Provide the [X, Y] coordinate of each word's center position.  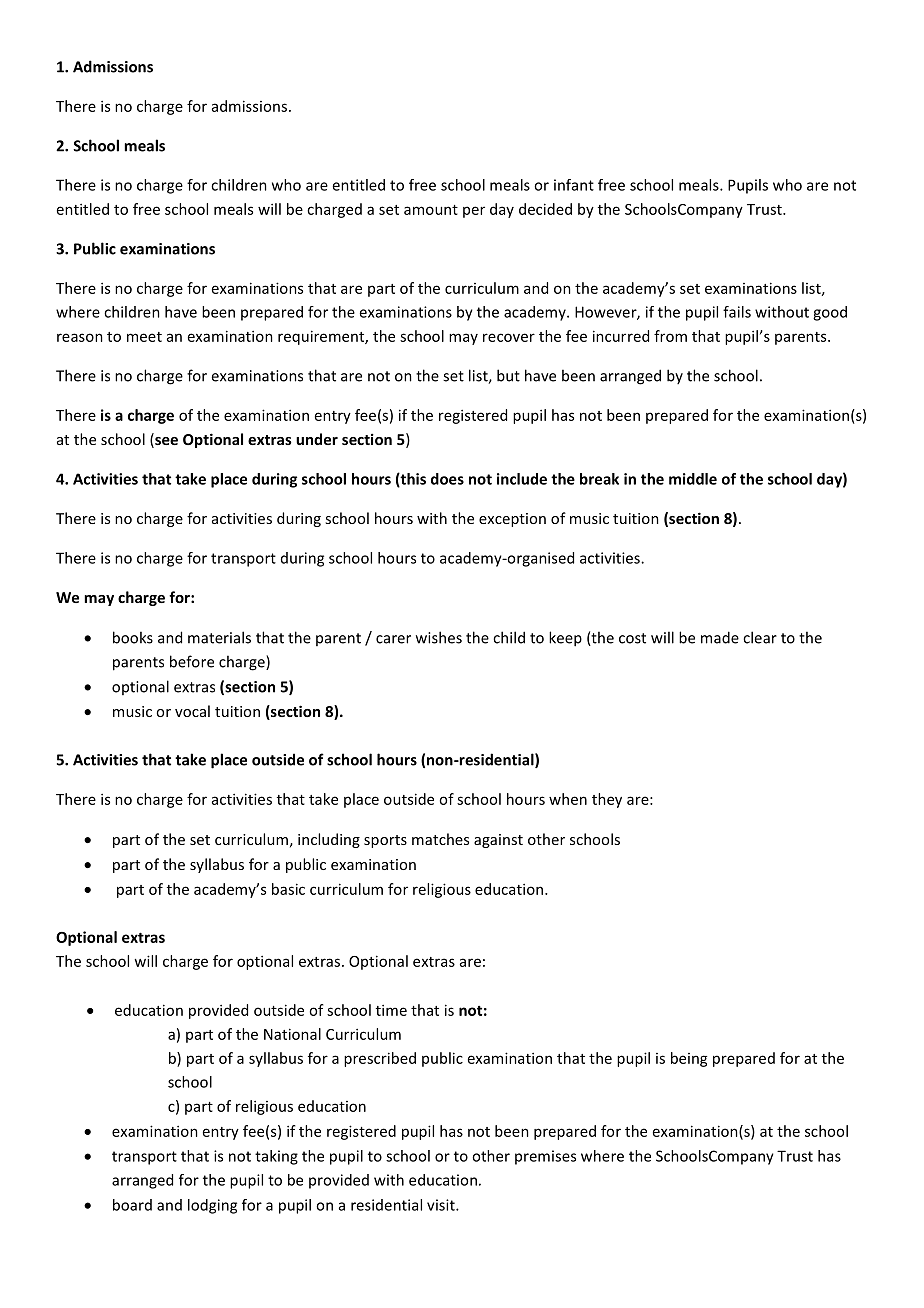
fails [737, 312]
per [474, 212]
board [132, 1205]
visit [442, 1205]
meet [144, 337]
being [689, 1059]
